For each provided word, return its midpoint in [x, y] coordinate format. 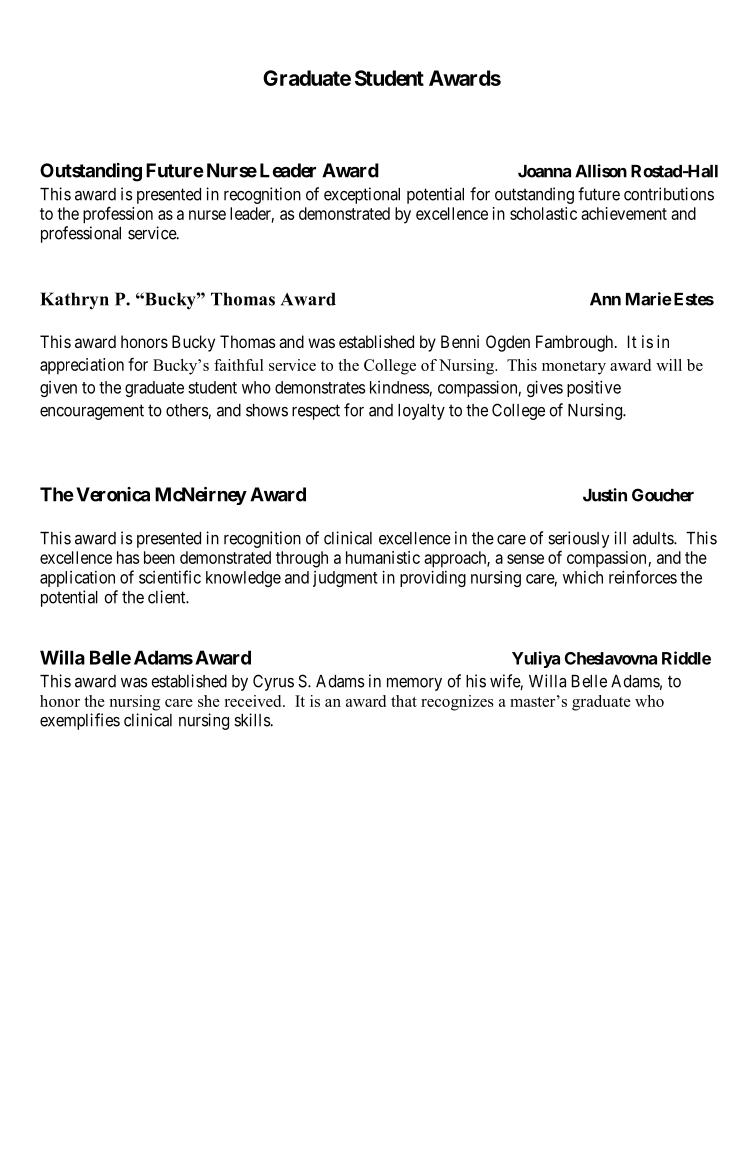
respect [316, 412]
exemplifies [80, 721]
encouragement [92, 412]
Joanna [544, 171]
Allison [601, 171]
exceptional [362, 195]
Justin [605, 495]
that [404, 701]
